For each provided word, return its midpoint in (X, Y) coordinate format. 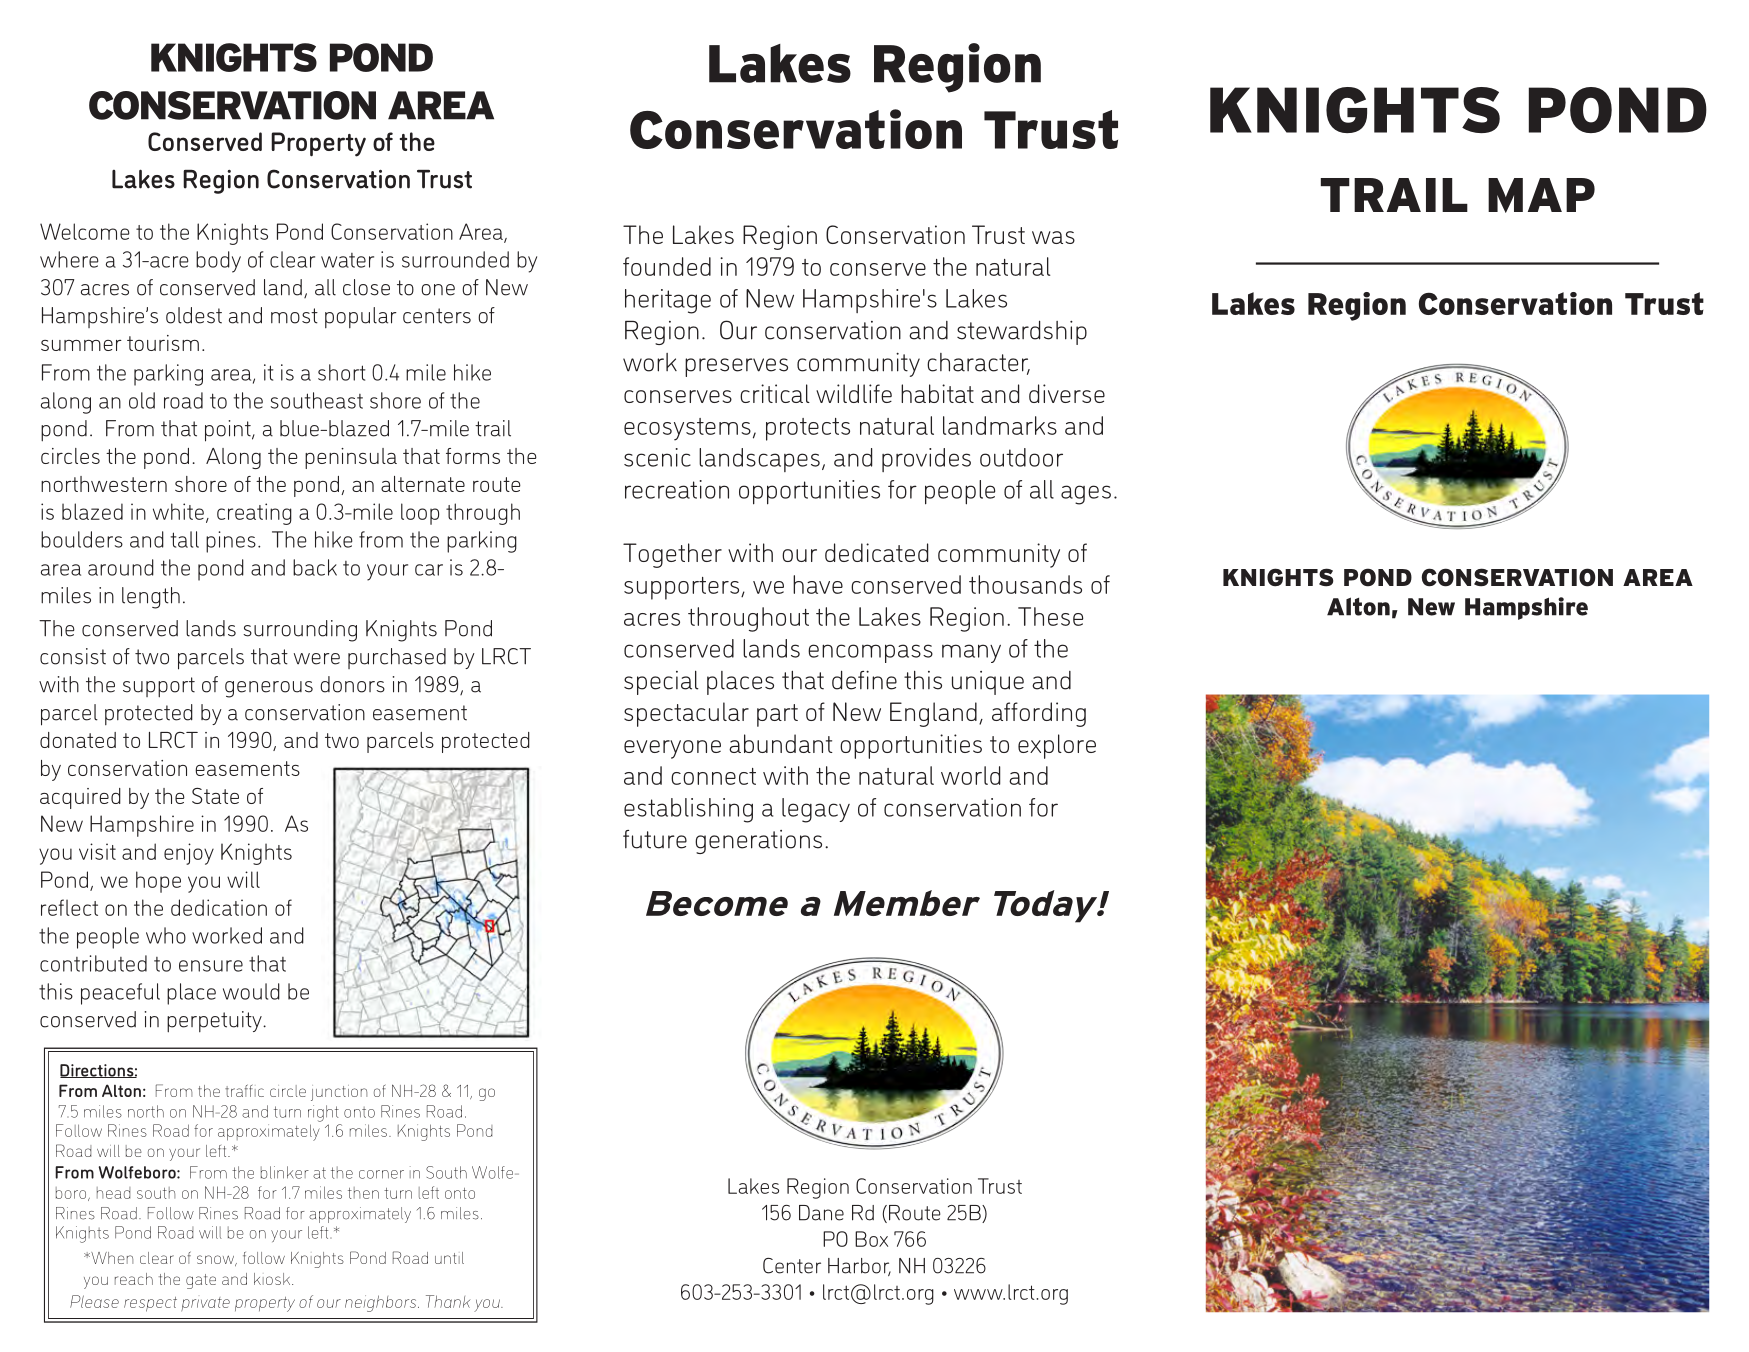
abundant (781, 743)
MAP (1541, 195)
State (215, 796)
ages (1086, 495)
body (218, 262)
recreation (677, 489)
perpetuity (215, 1022)
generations (758, 842)
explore (1057, 746)
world (970, 775)
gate (201, 1281)
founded (667, 266)
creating (254, 514)
